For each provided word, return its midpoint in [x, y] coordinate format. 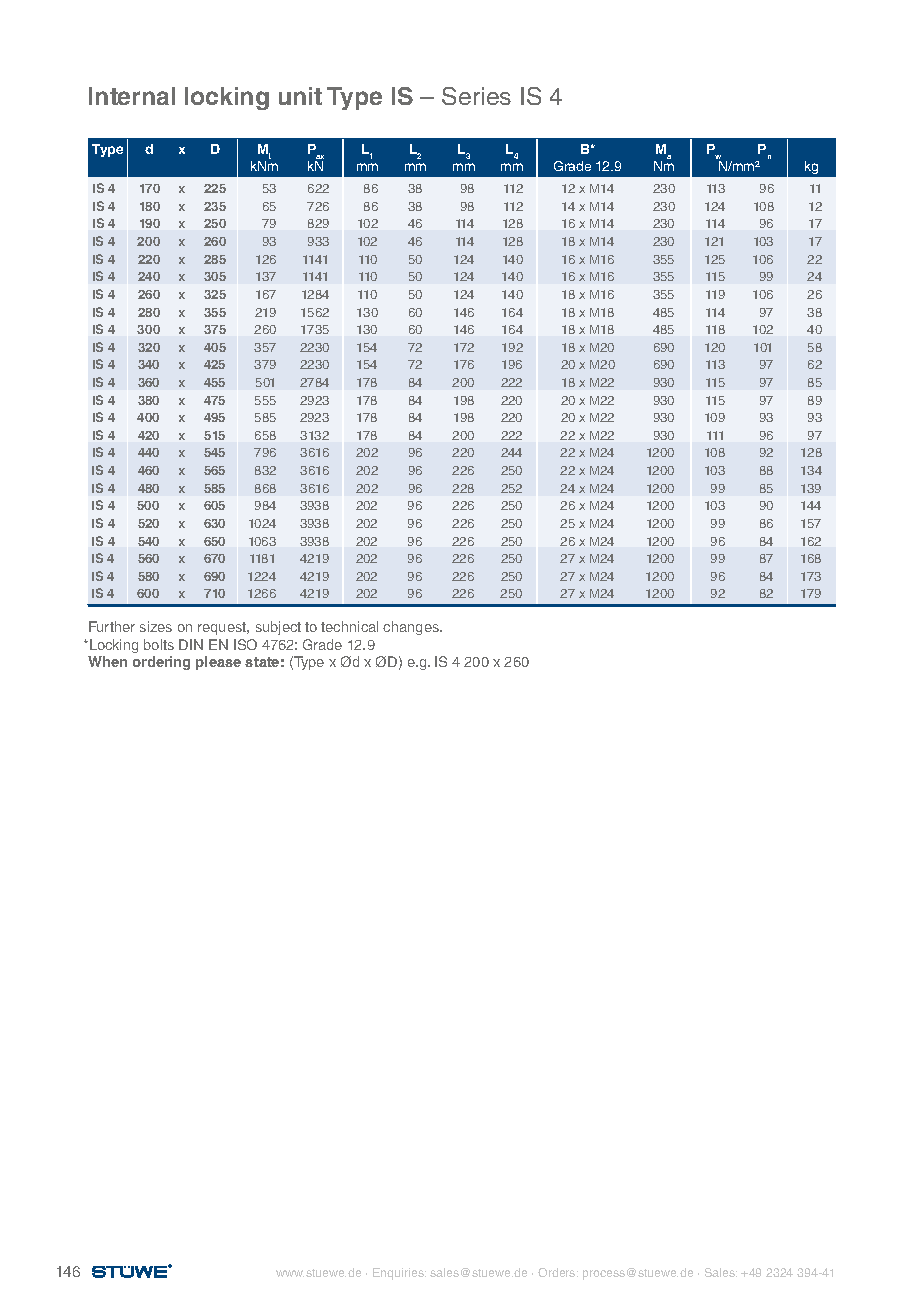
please [218, 663]
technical [349, 626]
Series [476, 96]
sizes [156, 626]
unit [300, 96]
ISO [245, 644]
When [107, 661]
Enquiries [399, 1274]
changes [412, 628]
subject [278, 628]
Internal [132, 96]
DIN [191, 644]
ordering [161, 663]
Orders [558, 1272]
